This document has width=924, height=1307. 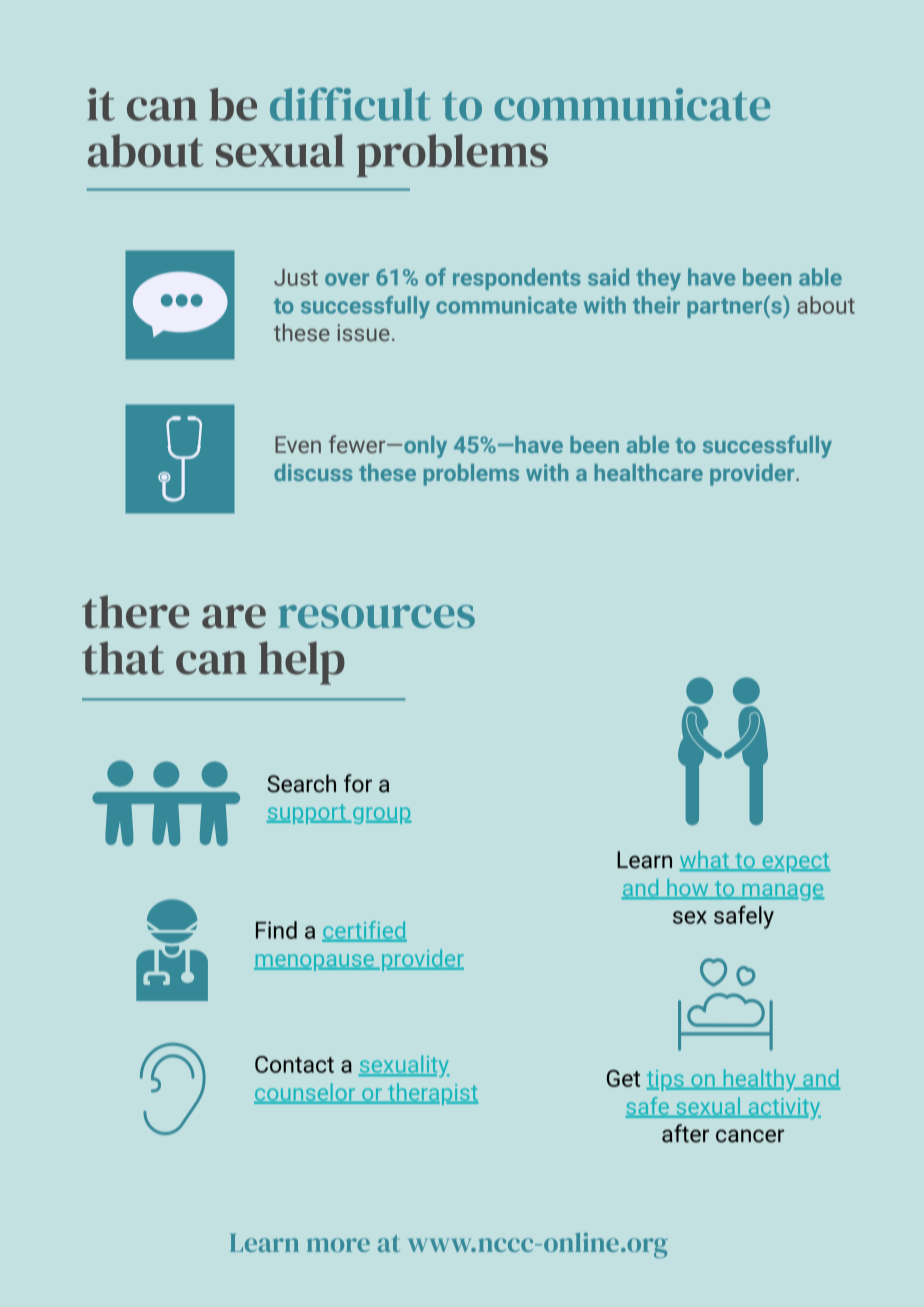 What do you see at coordinates (658, 279) in the document?
I see `they` at bounding box center [658, 279].
